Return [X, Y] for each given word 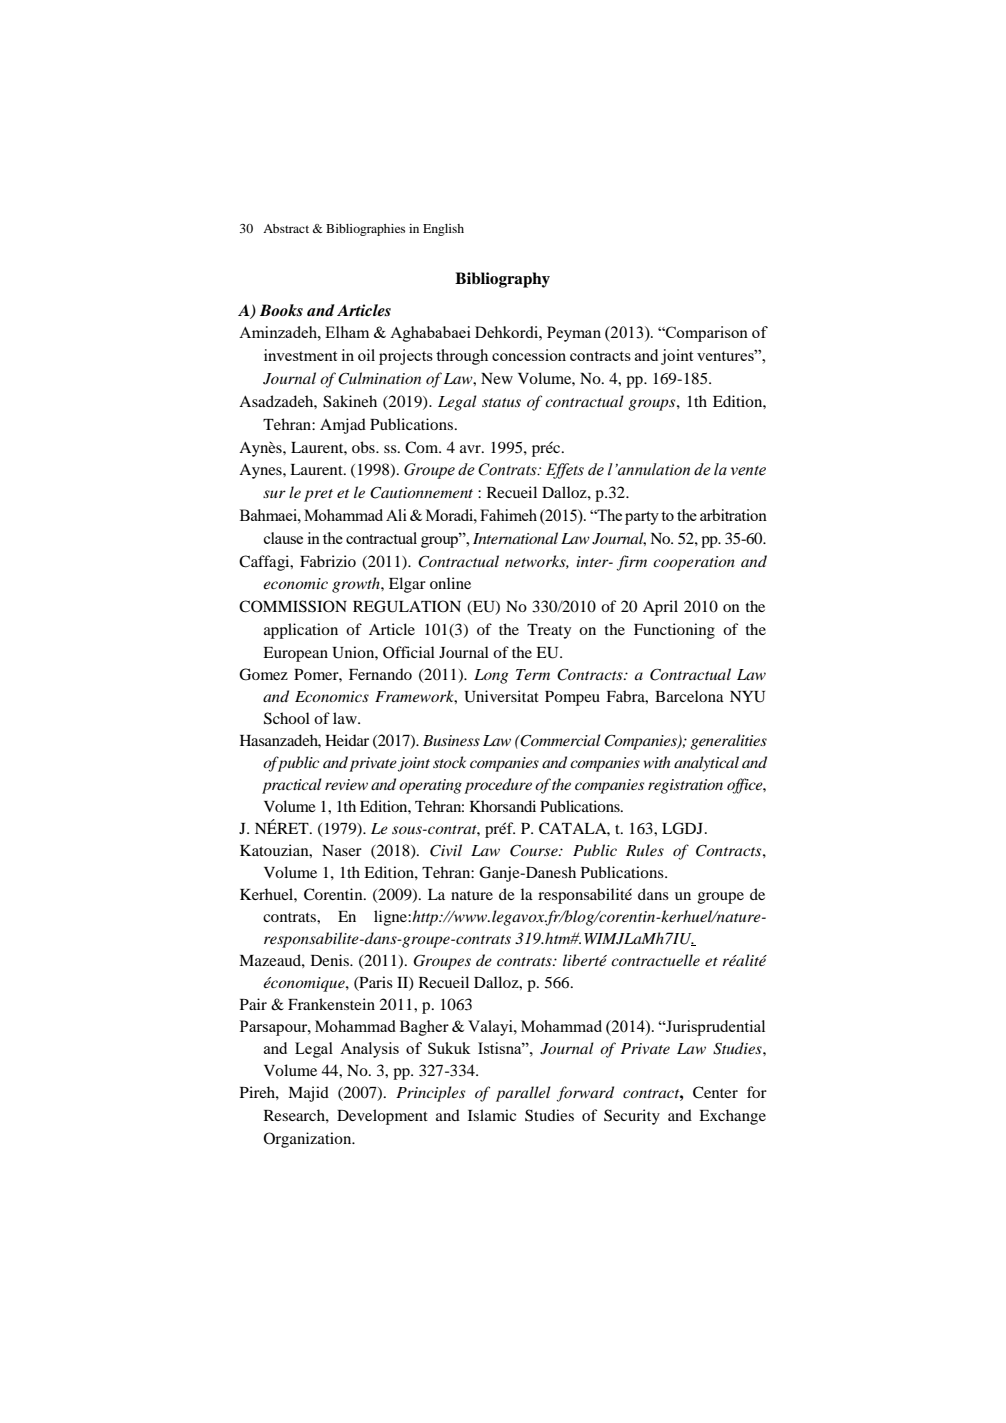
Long [491, 676]
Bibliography [502, 280]
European [295, 654]
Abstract [286, 228]
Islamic [492, 1115]
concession [529, 355]
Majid [308, 1094]
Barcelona [689, 696]
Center [715, 1092]
